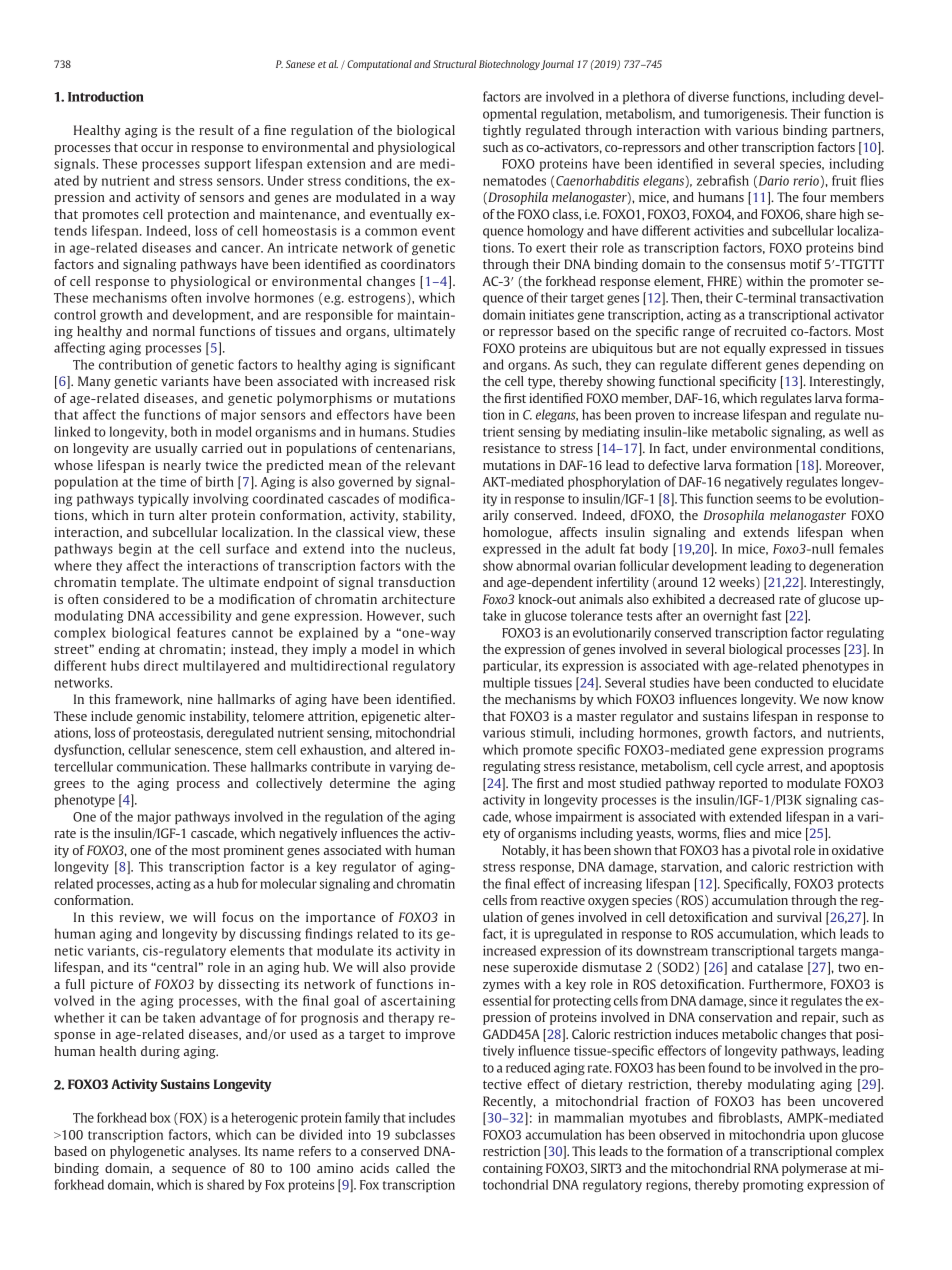  Describe the element at coordinates (214, 1152) in the document. I see `analyses` at that location.
